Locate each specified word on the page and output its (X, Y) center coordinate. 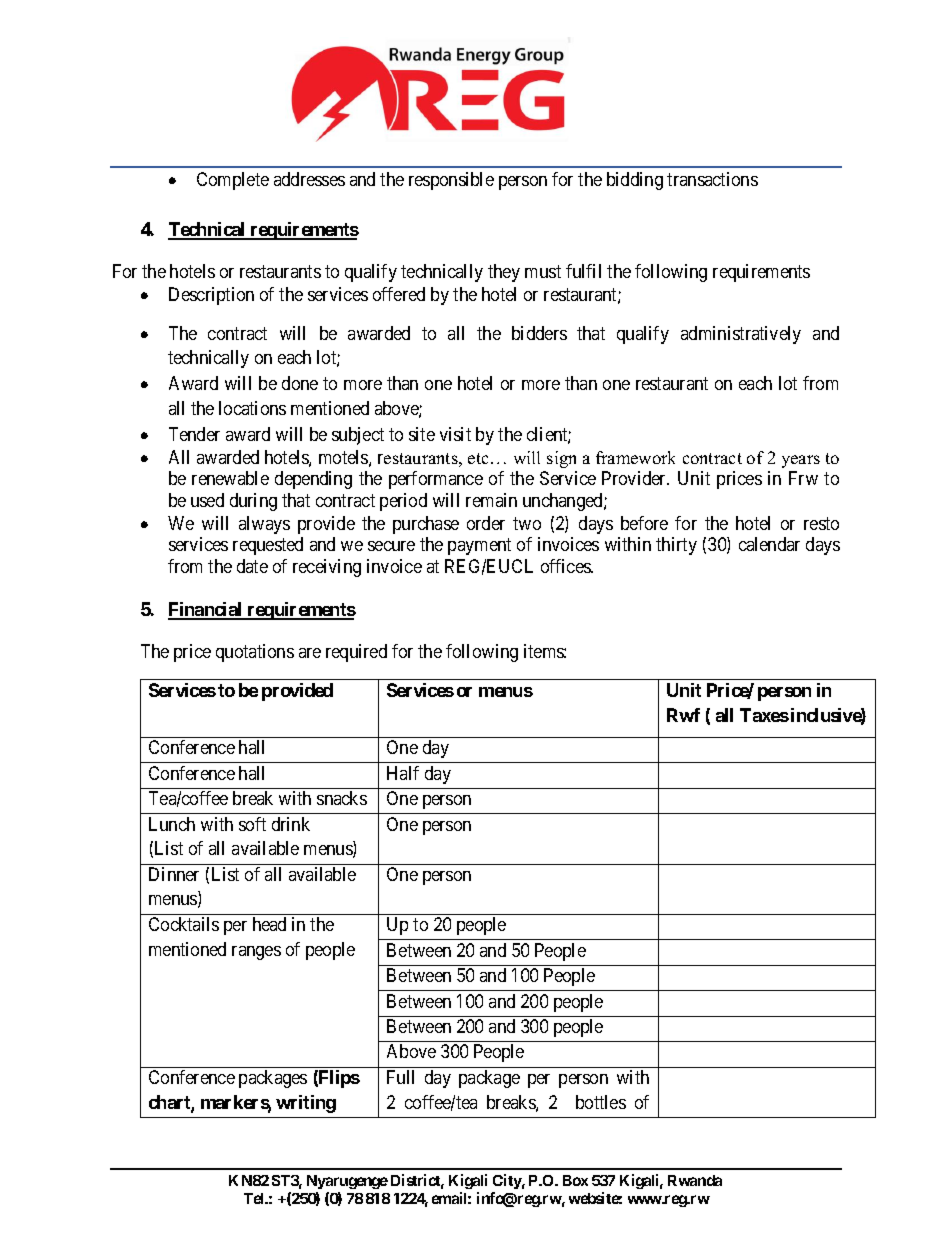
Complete (233, 181)
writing (306, 1104)
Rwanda (695, 1180)
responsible (451, 181)
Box (575, 1180)
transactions (712, 179)
